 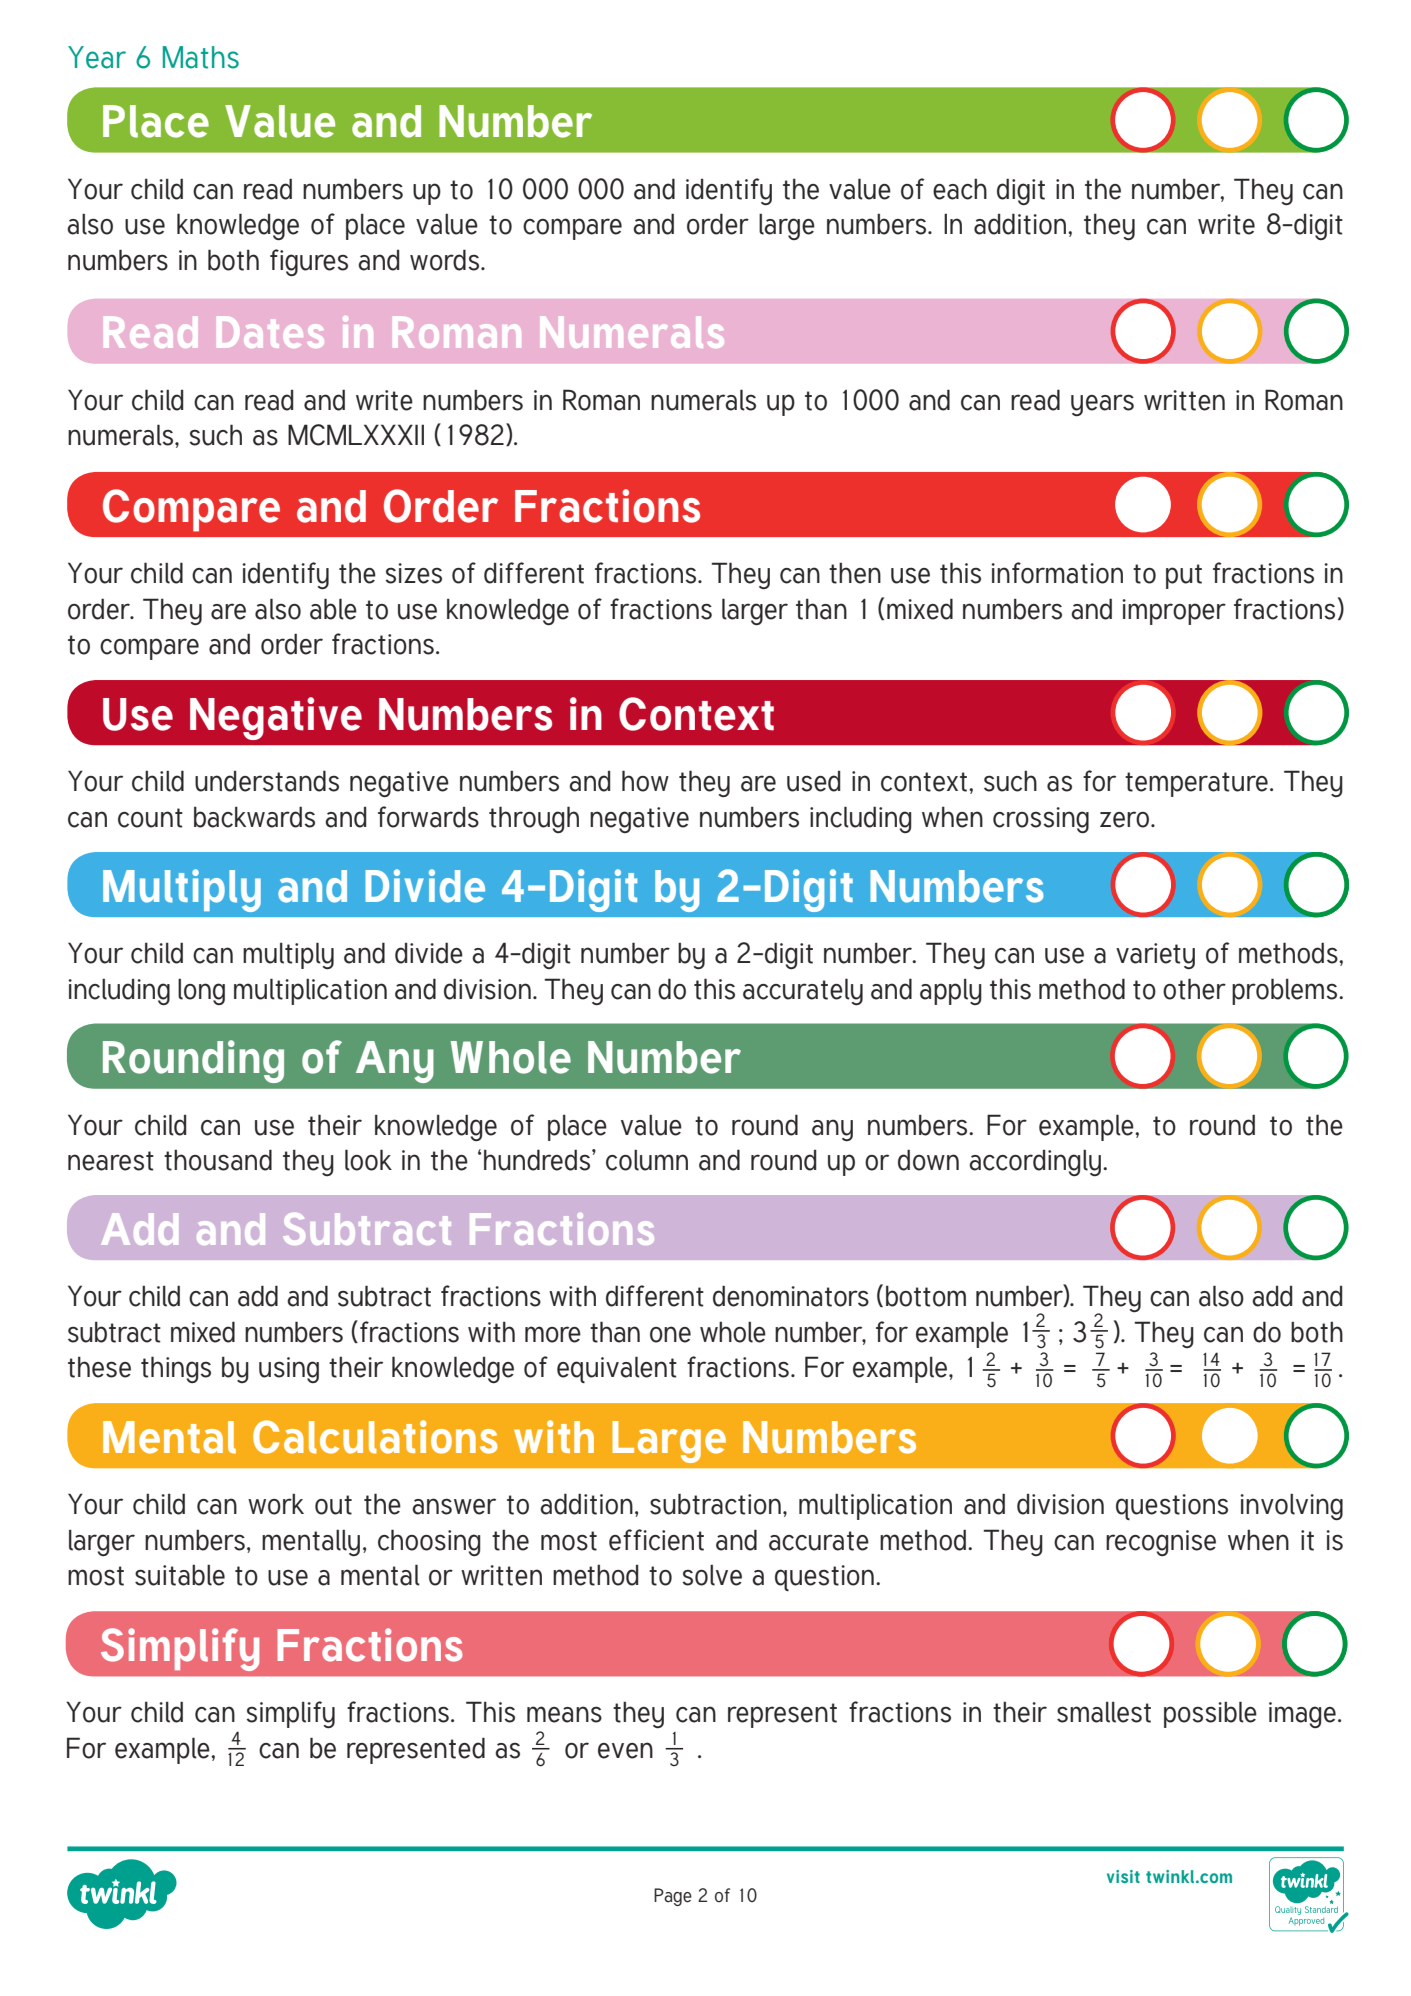 I want to click on one, so click(x=670, y=1334).
